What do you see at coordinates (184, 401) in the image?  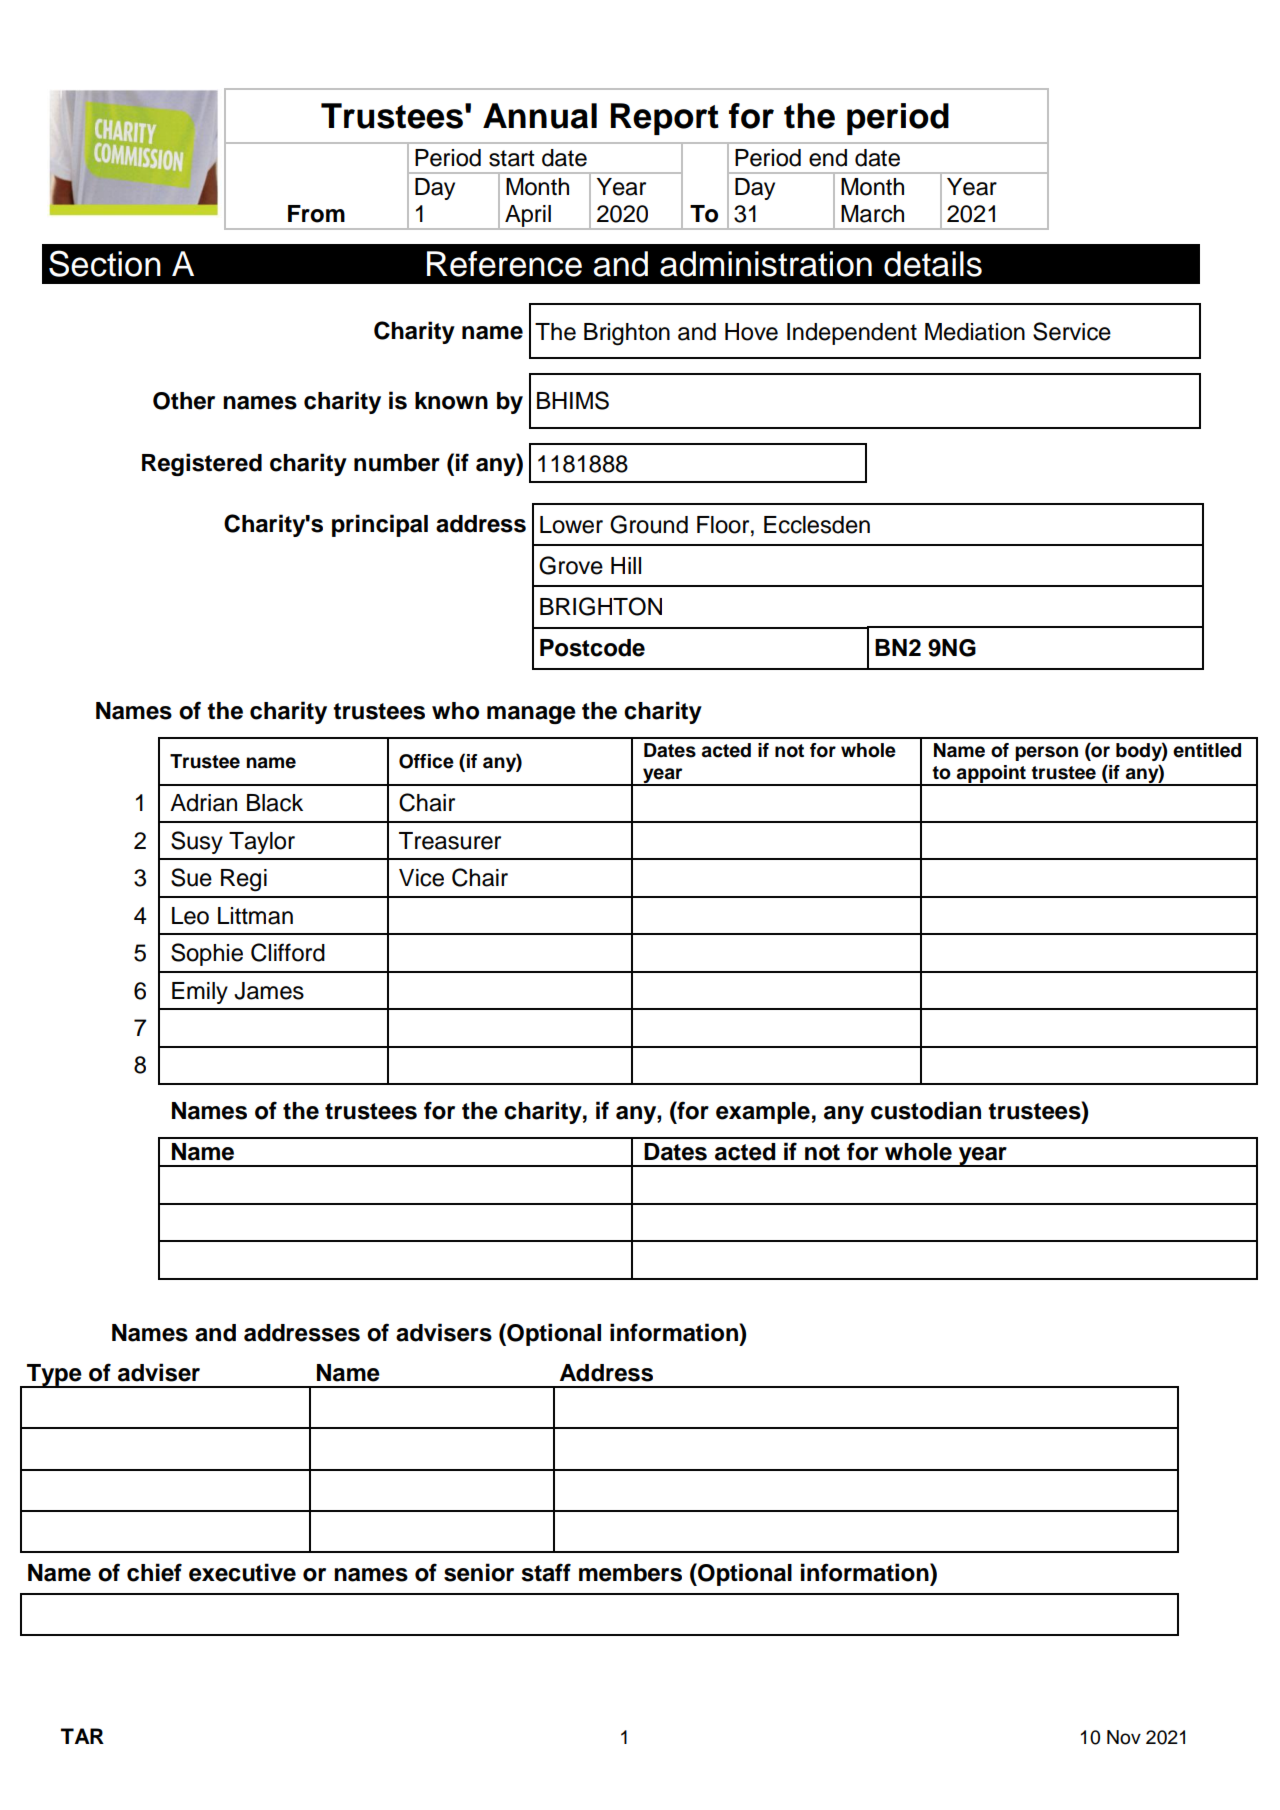 I see `Other` at bounding box center [184, 401].
